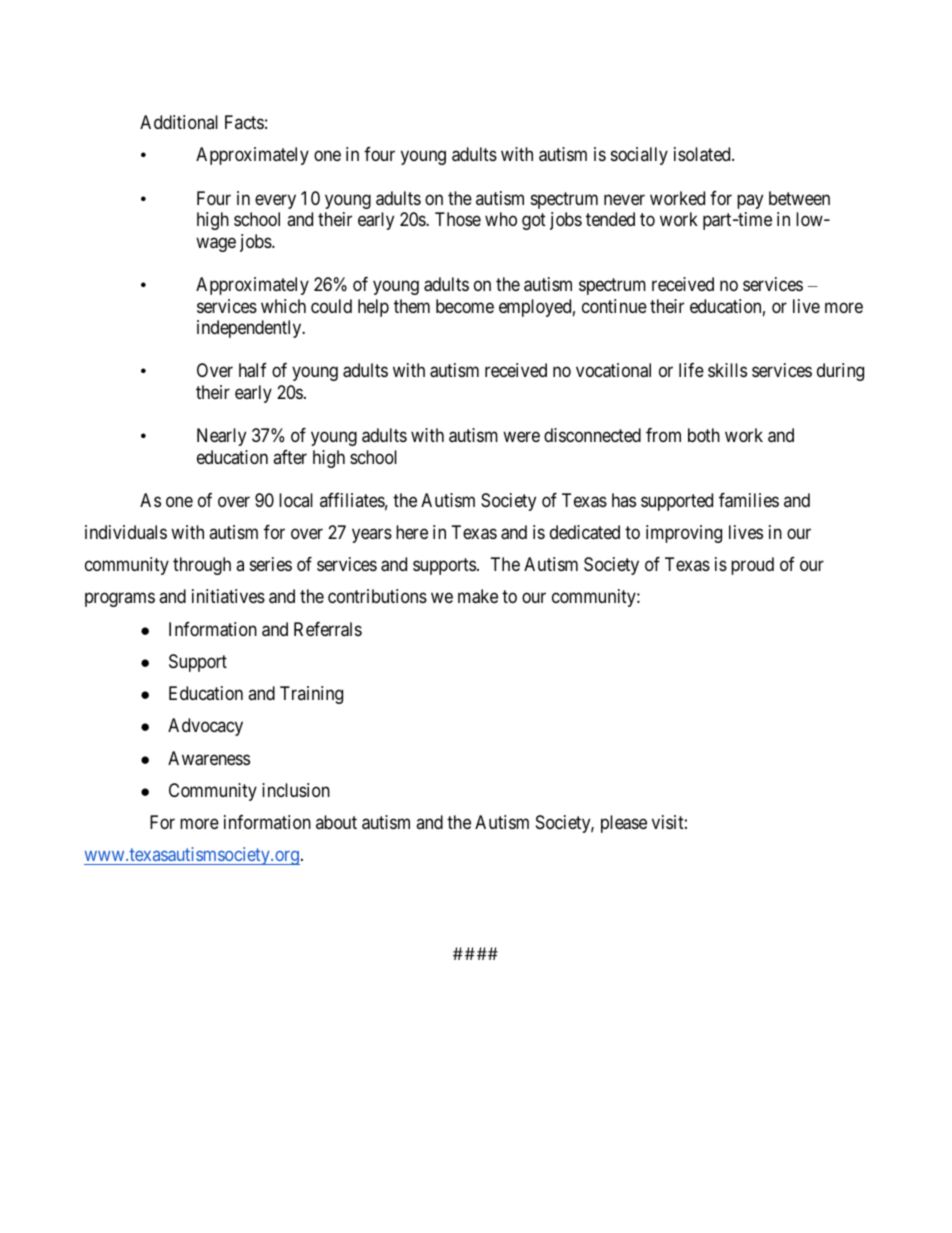  What do you see at coordinates (727, 370) in the screenshot?
I see `skills` at bounding box center [727, 370].
